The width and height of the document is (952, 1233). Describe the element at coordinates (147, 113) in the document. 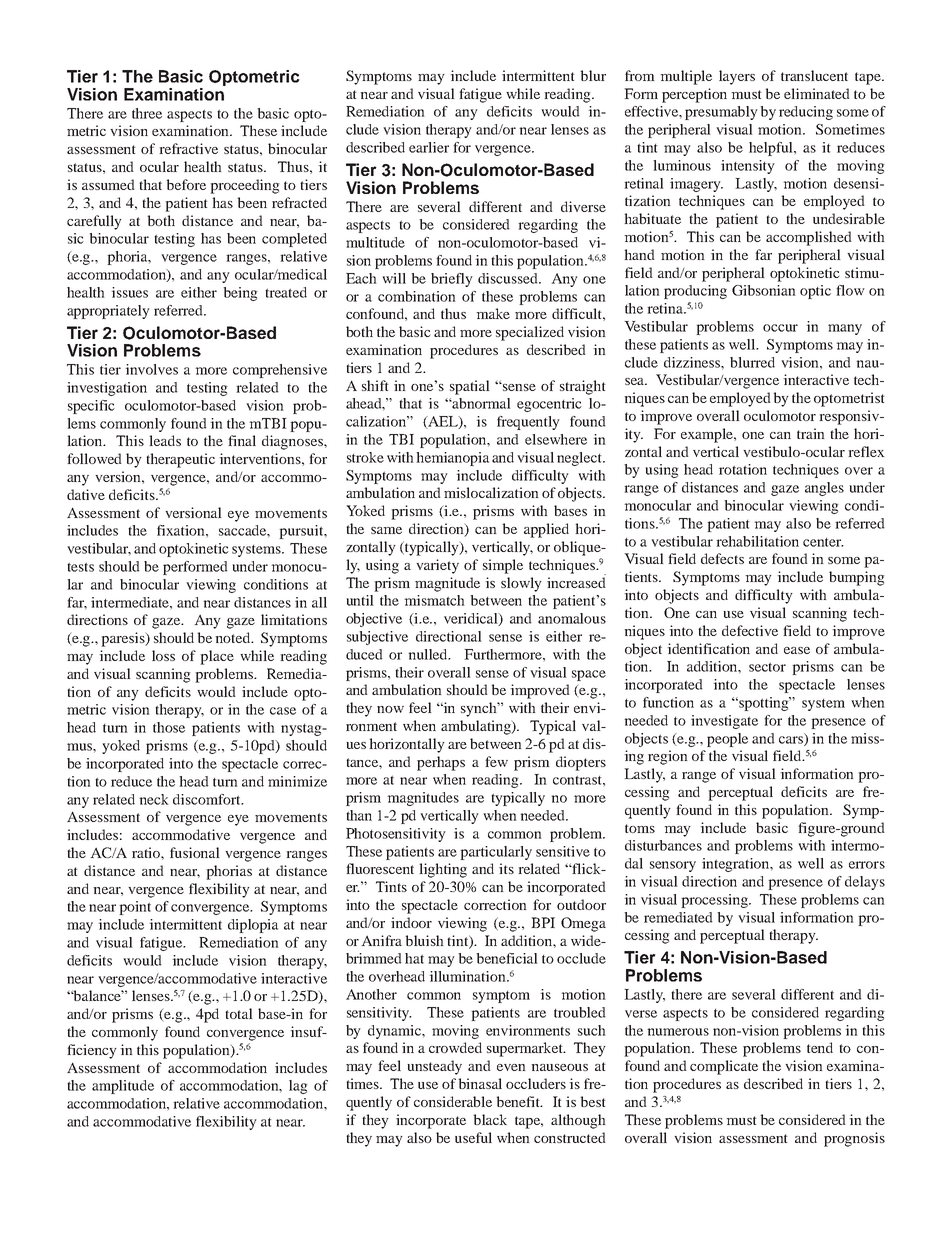

I see `three` at that location.
